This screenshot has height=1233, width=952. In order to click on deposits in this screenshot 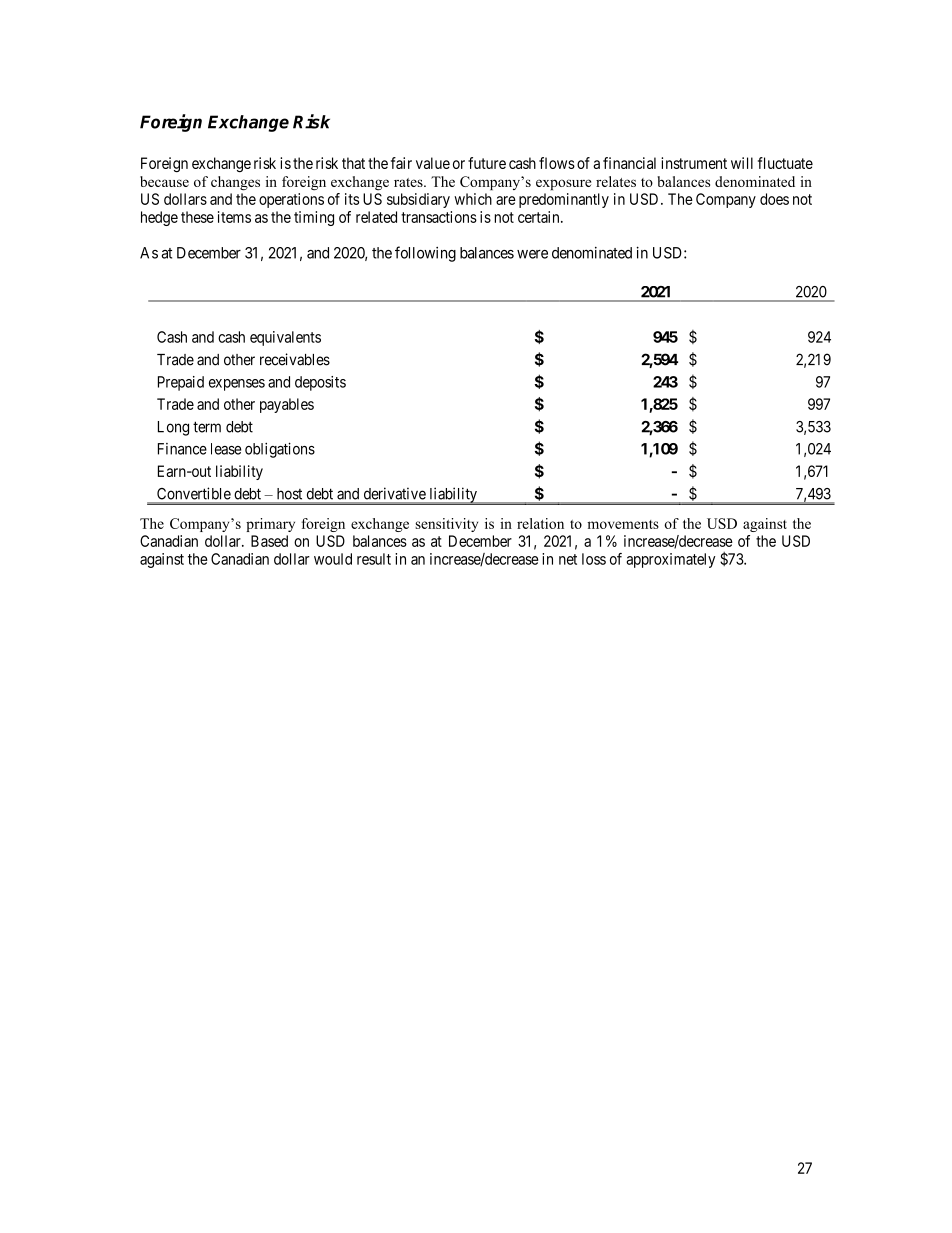, I will do `click(320, 383)`.
